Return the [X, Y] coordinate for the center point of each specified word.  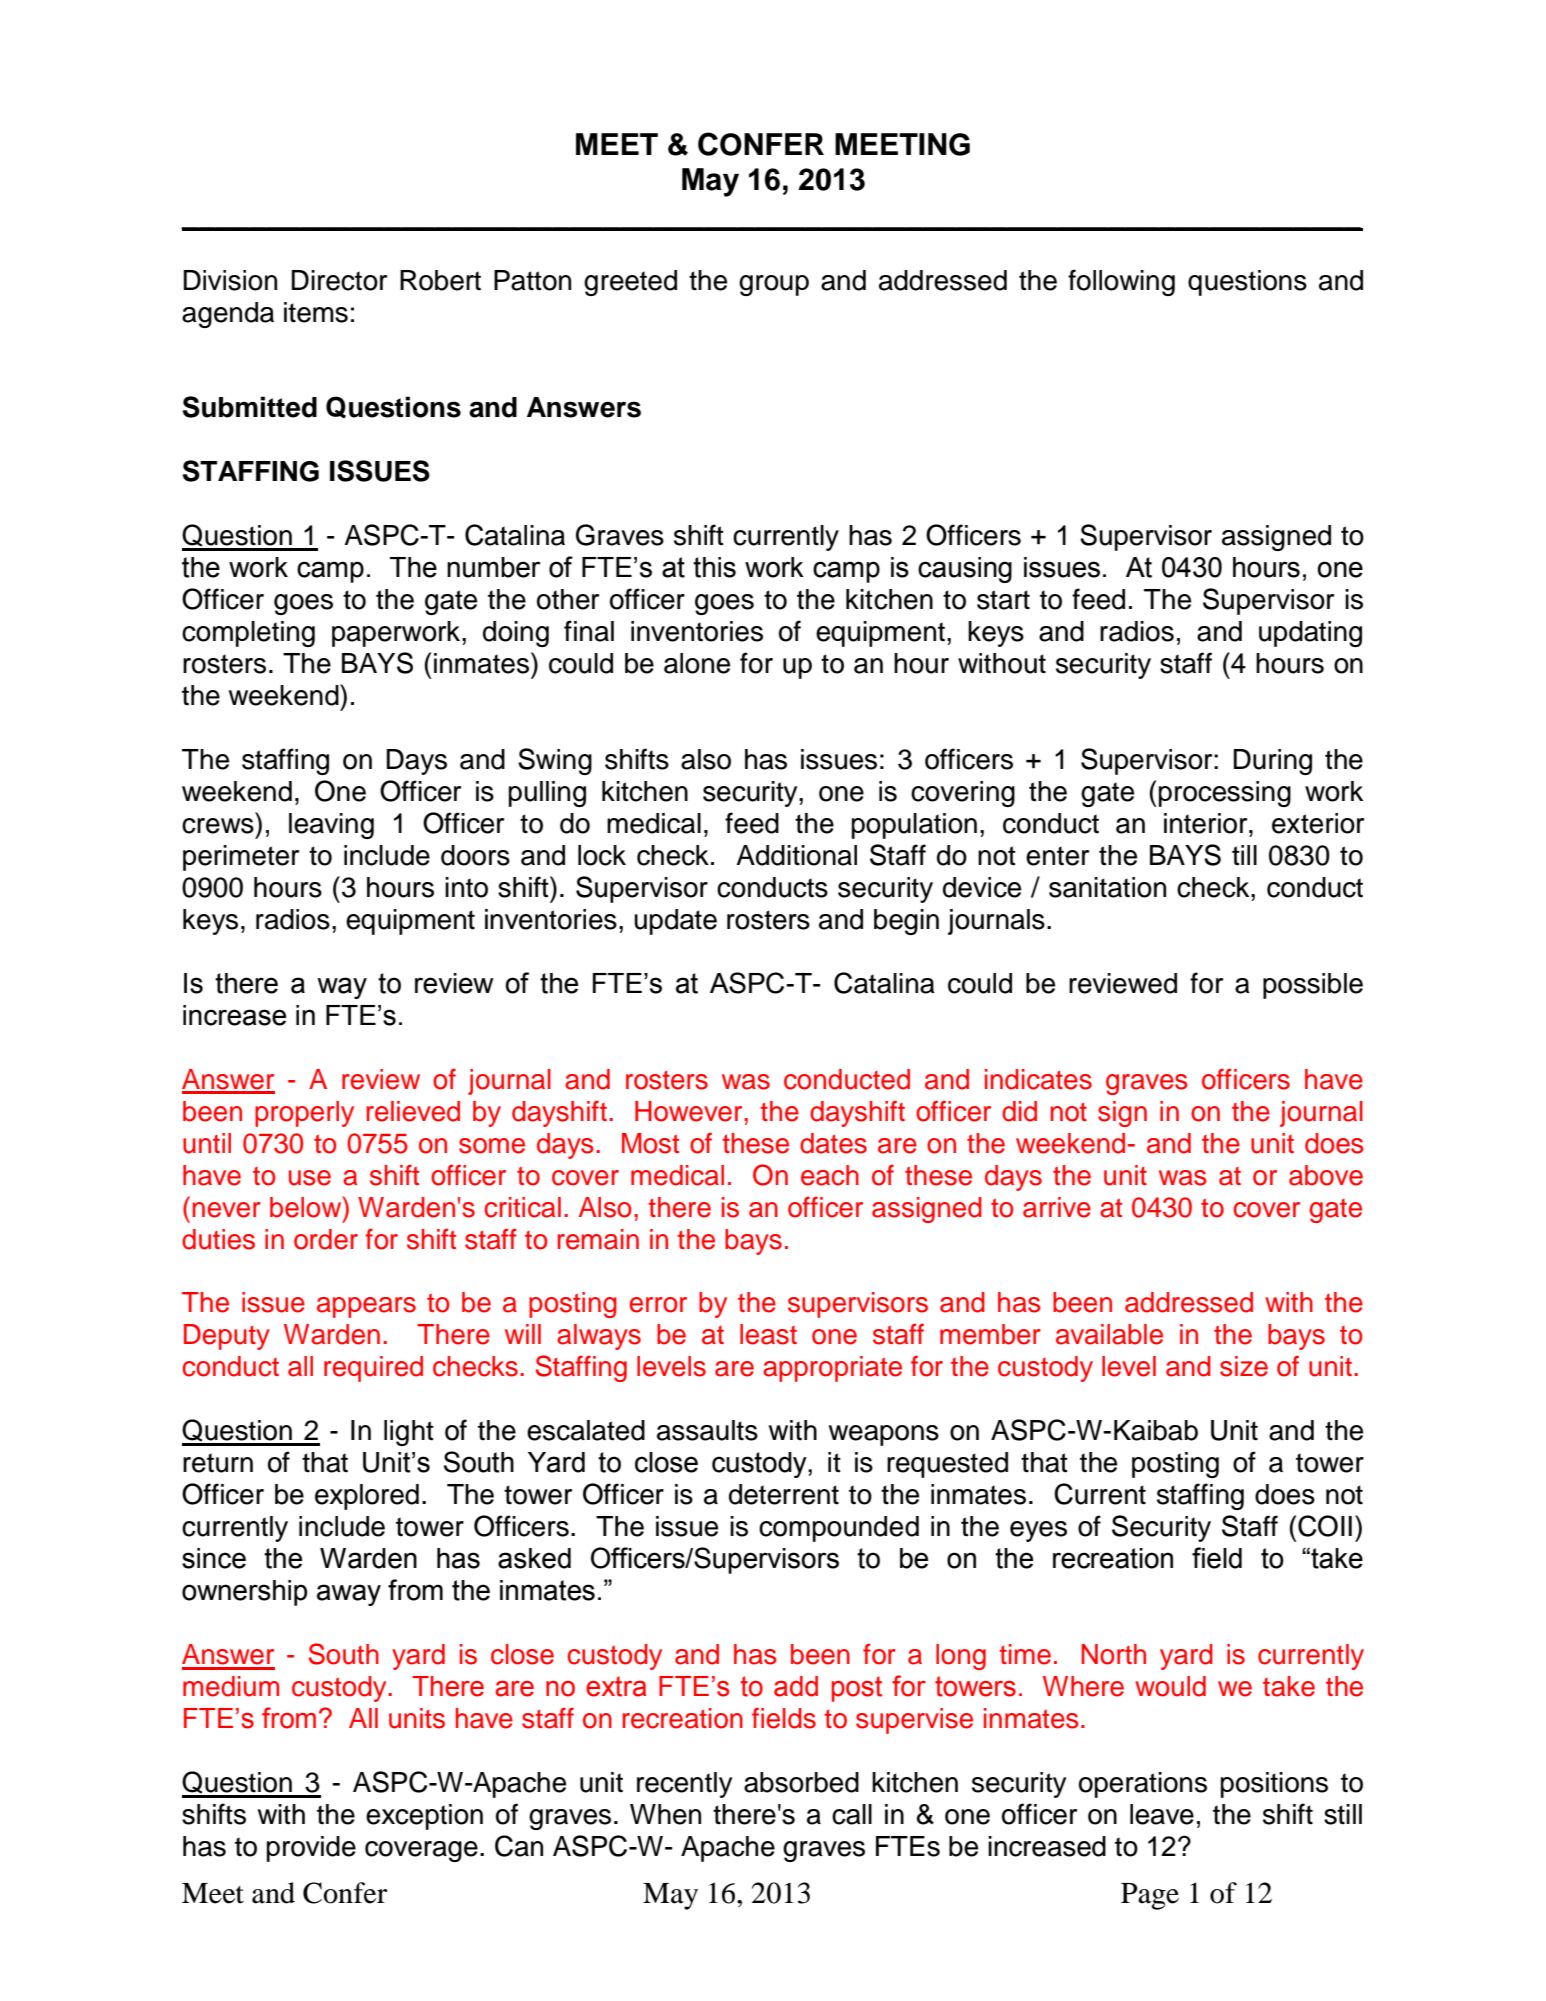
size [1244, 1366]
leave [1162, 1814]
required [373, 1369]
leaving [331, 826]
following [1121, 282]
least [768, 1334]
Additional [796, 855]
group [774, 285]
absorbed [801, 1782]
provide [311, 1849]
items [316, 312]
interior [1207, 823]
